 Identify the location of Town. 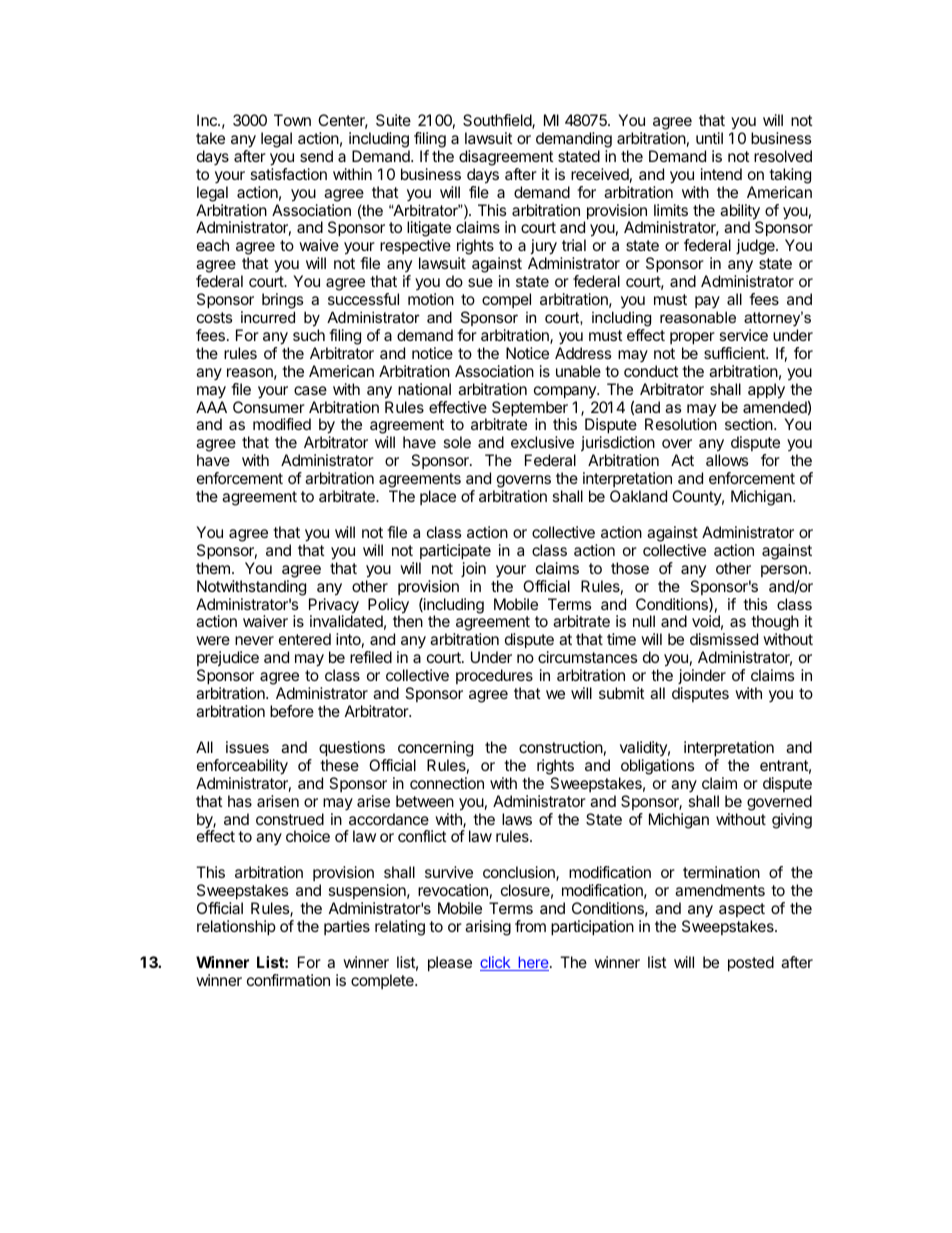
(292, 120).
